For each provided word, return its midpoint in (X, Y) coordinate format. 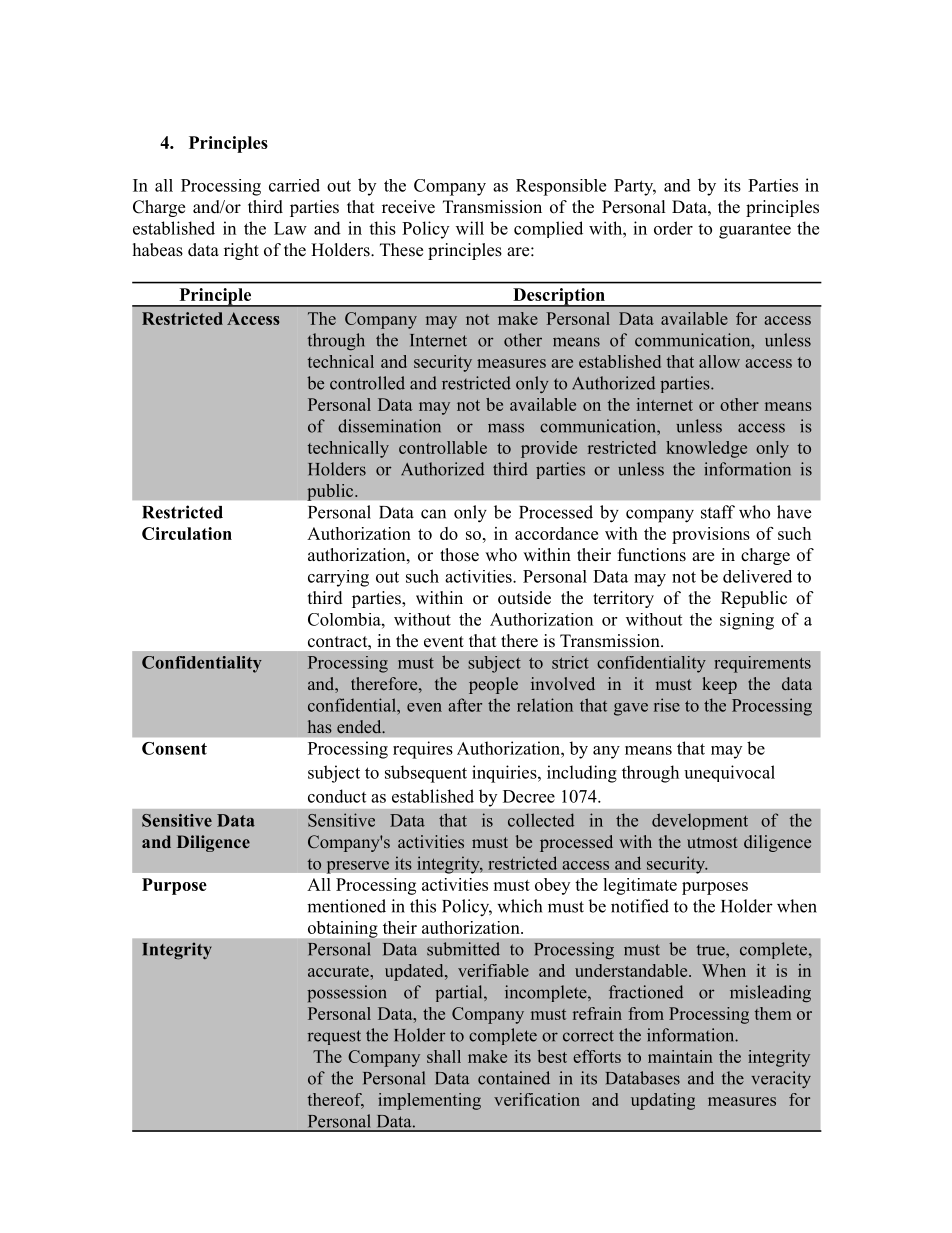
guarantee (755, 231)
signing (747, 621)
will (470, 228)
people (493, 685)
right (241, 251)
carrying (338, 578)
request (334, 1037)
